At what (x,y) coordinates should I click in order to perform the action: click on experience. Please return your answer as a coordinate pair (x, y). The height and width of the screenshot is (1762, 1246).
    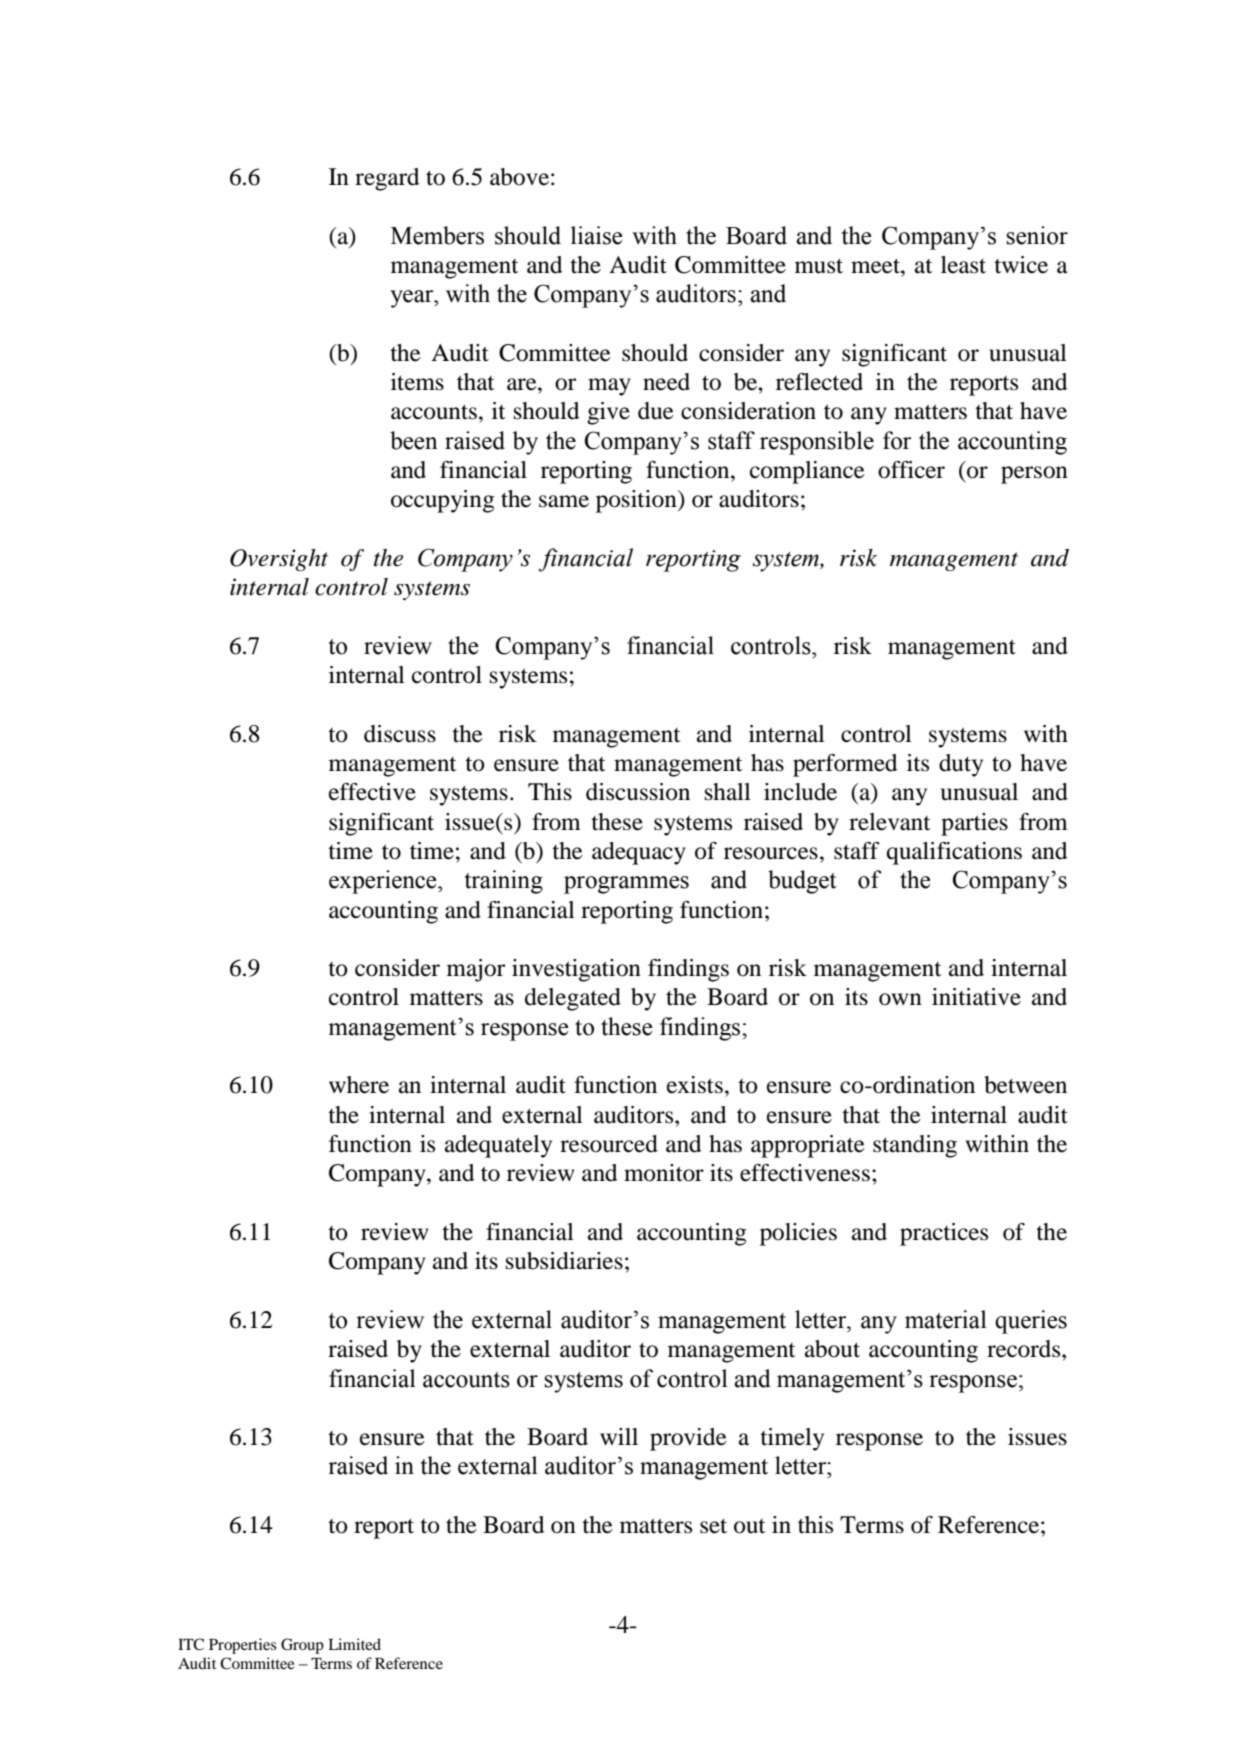
    Looking at the image, I should click on (384, 882).
